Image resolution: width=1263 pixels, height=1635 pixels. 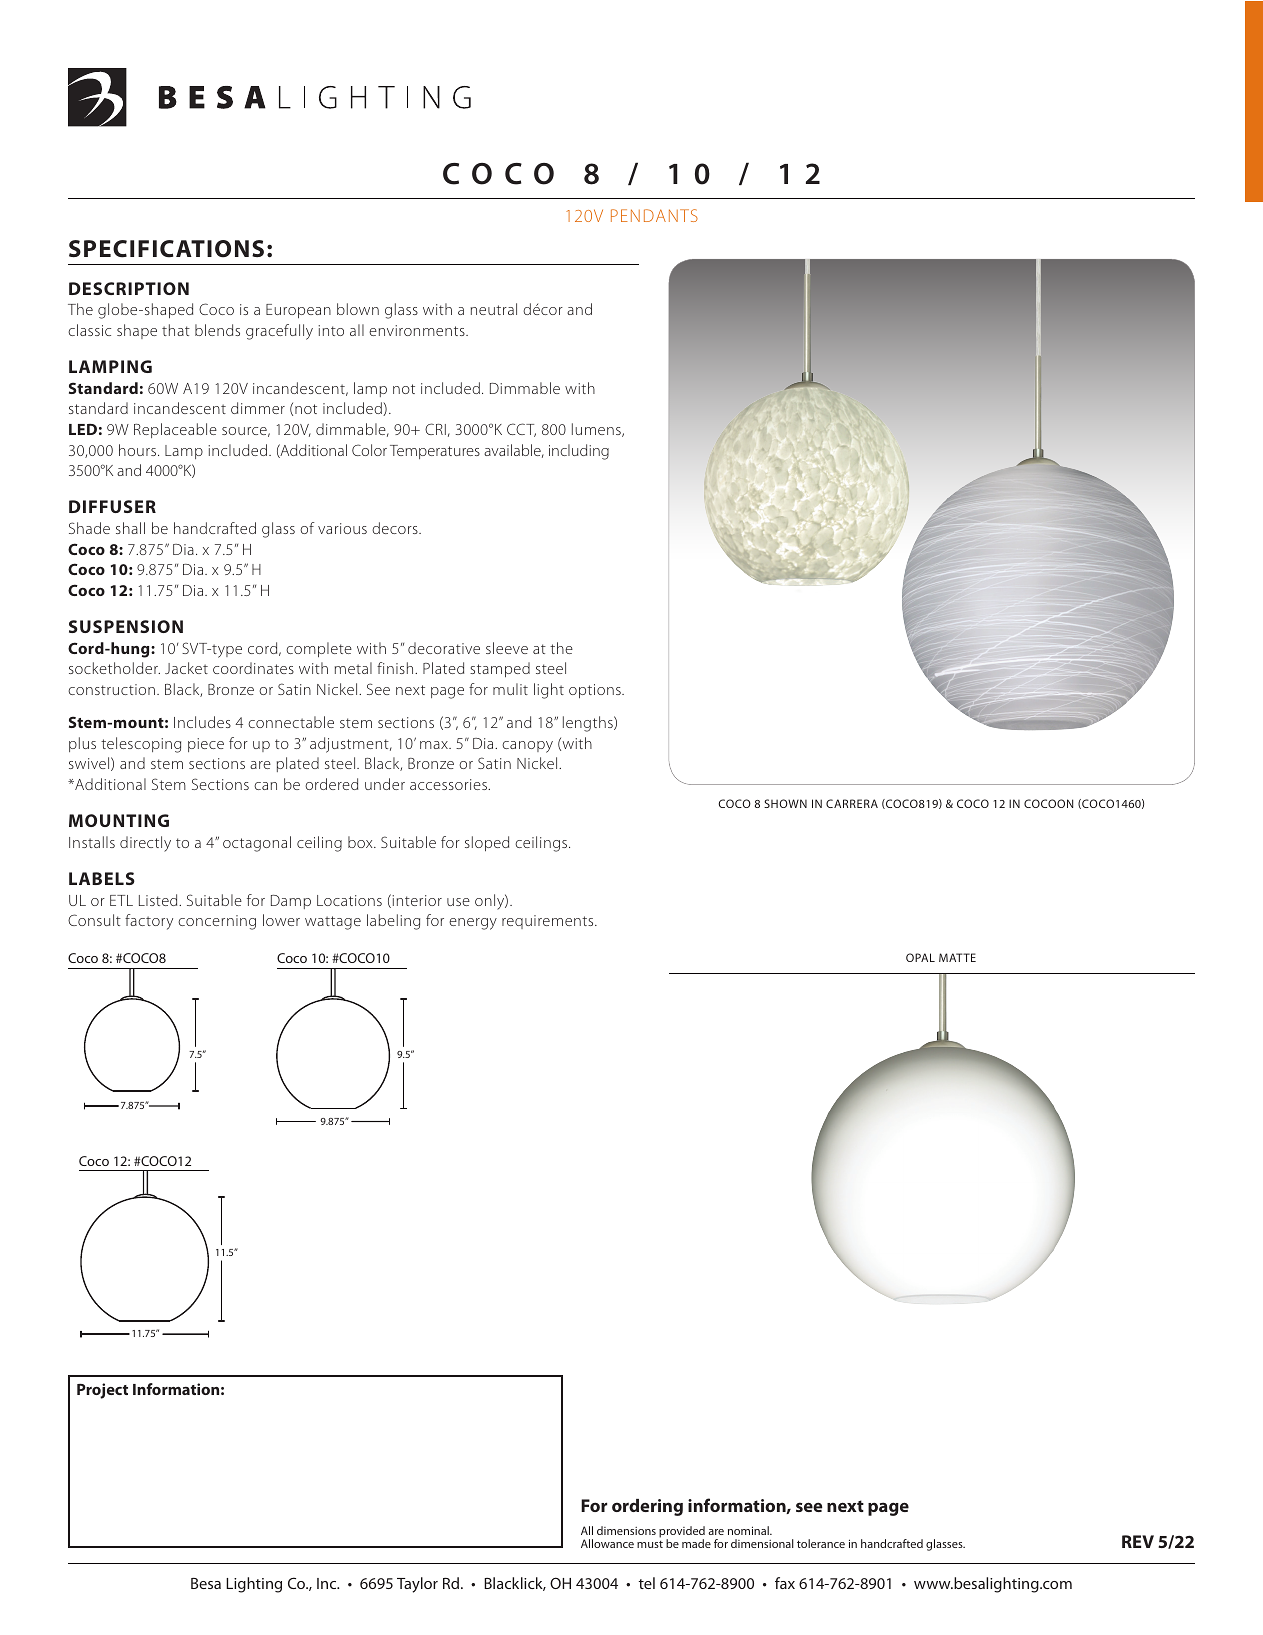 I want to click on SPECIFICATIONS, so click(x=166, y=249).
